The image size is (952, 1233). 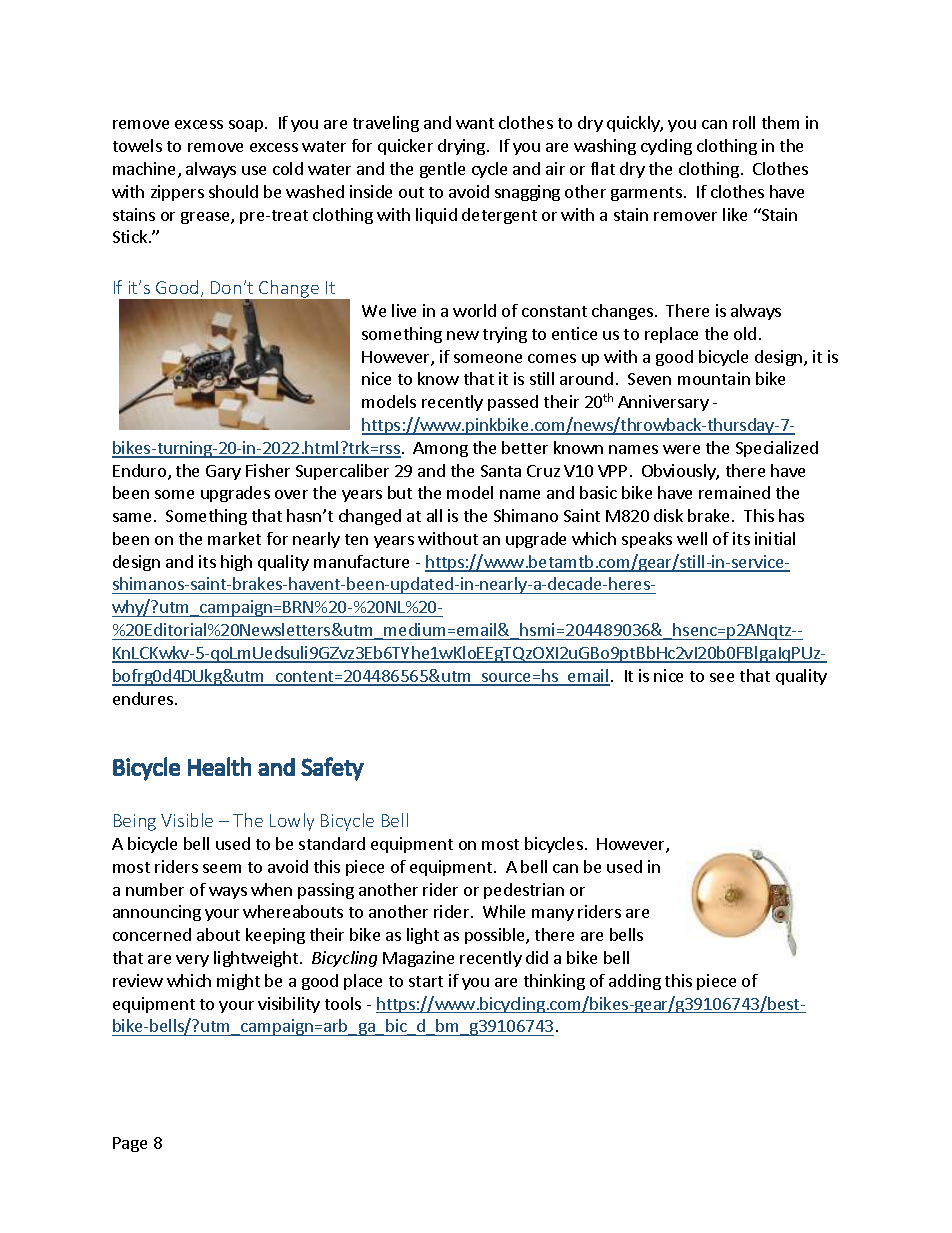 What do you see at coordinates (130, 1144) in the screenshot?
I see `Page` at bounding box center [130, 1144].
